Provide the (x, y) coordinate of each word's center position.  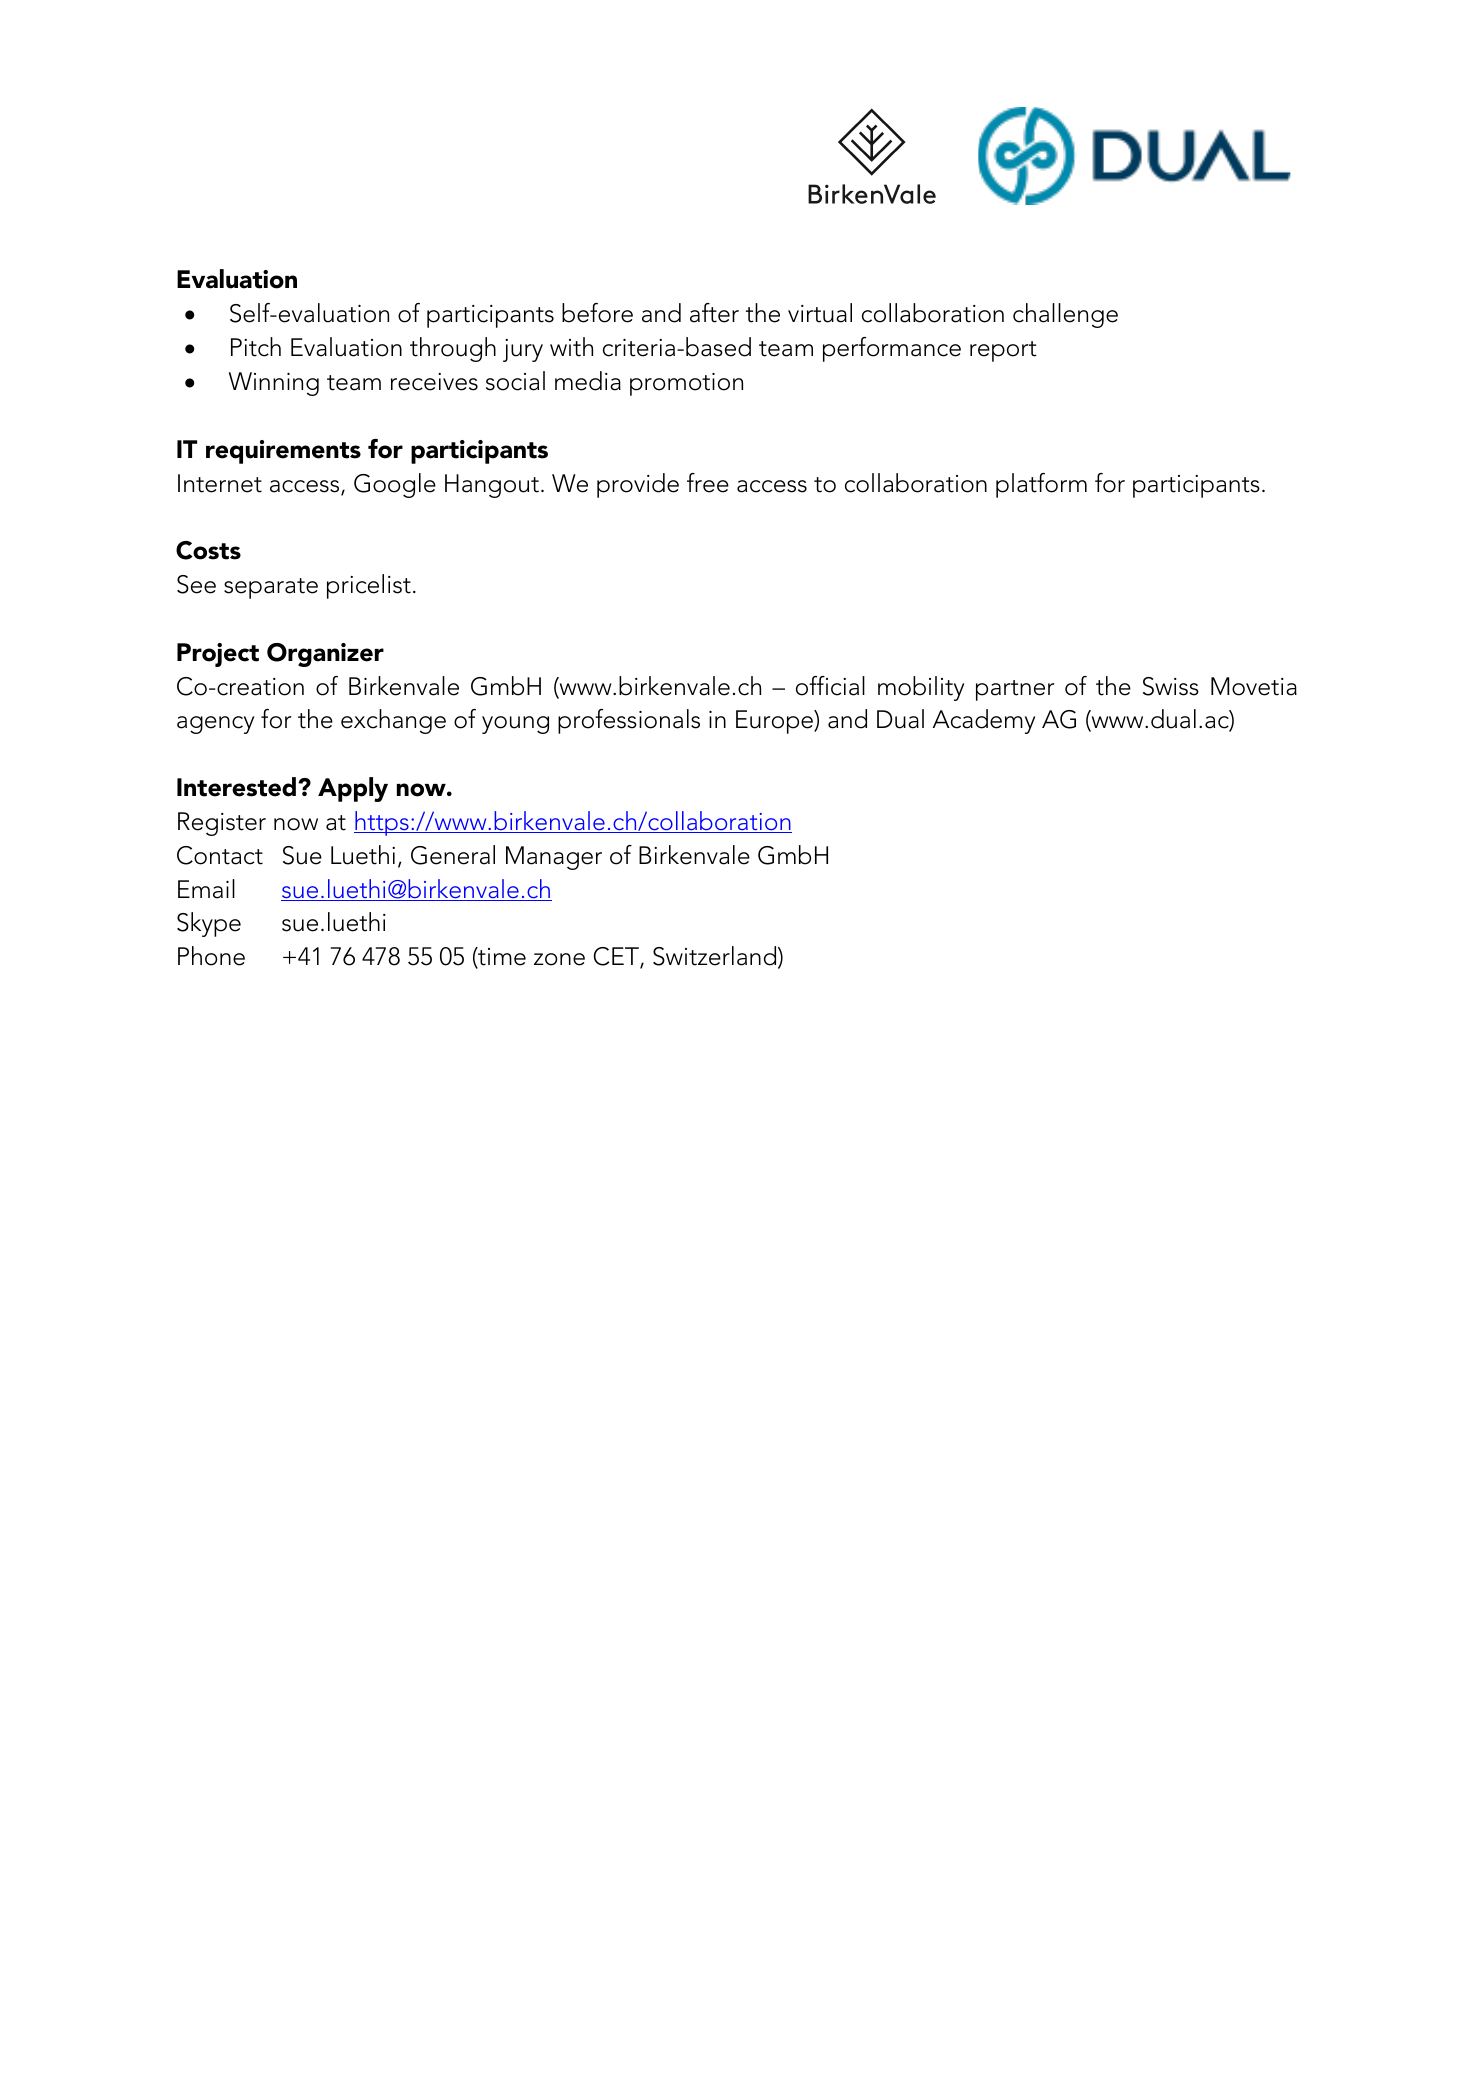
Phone (211, 956)
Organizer (325, 655)
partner (1015, 690)
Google (395, 485)
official (830, 686)
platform (1041, 485)
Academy (984, 721)
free (708, 483)
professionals (629, 721)
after (714, 313)
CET (617, 958)
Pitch (256, 347)
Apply (353, 789)
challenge (1065, 315)
